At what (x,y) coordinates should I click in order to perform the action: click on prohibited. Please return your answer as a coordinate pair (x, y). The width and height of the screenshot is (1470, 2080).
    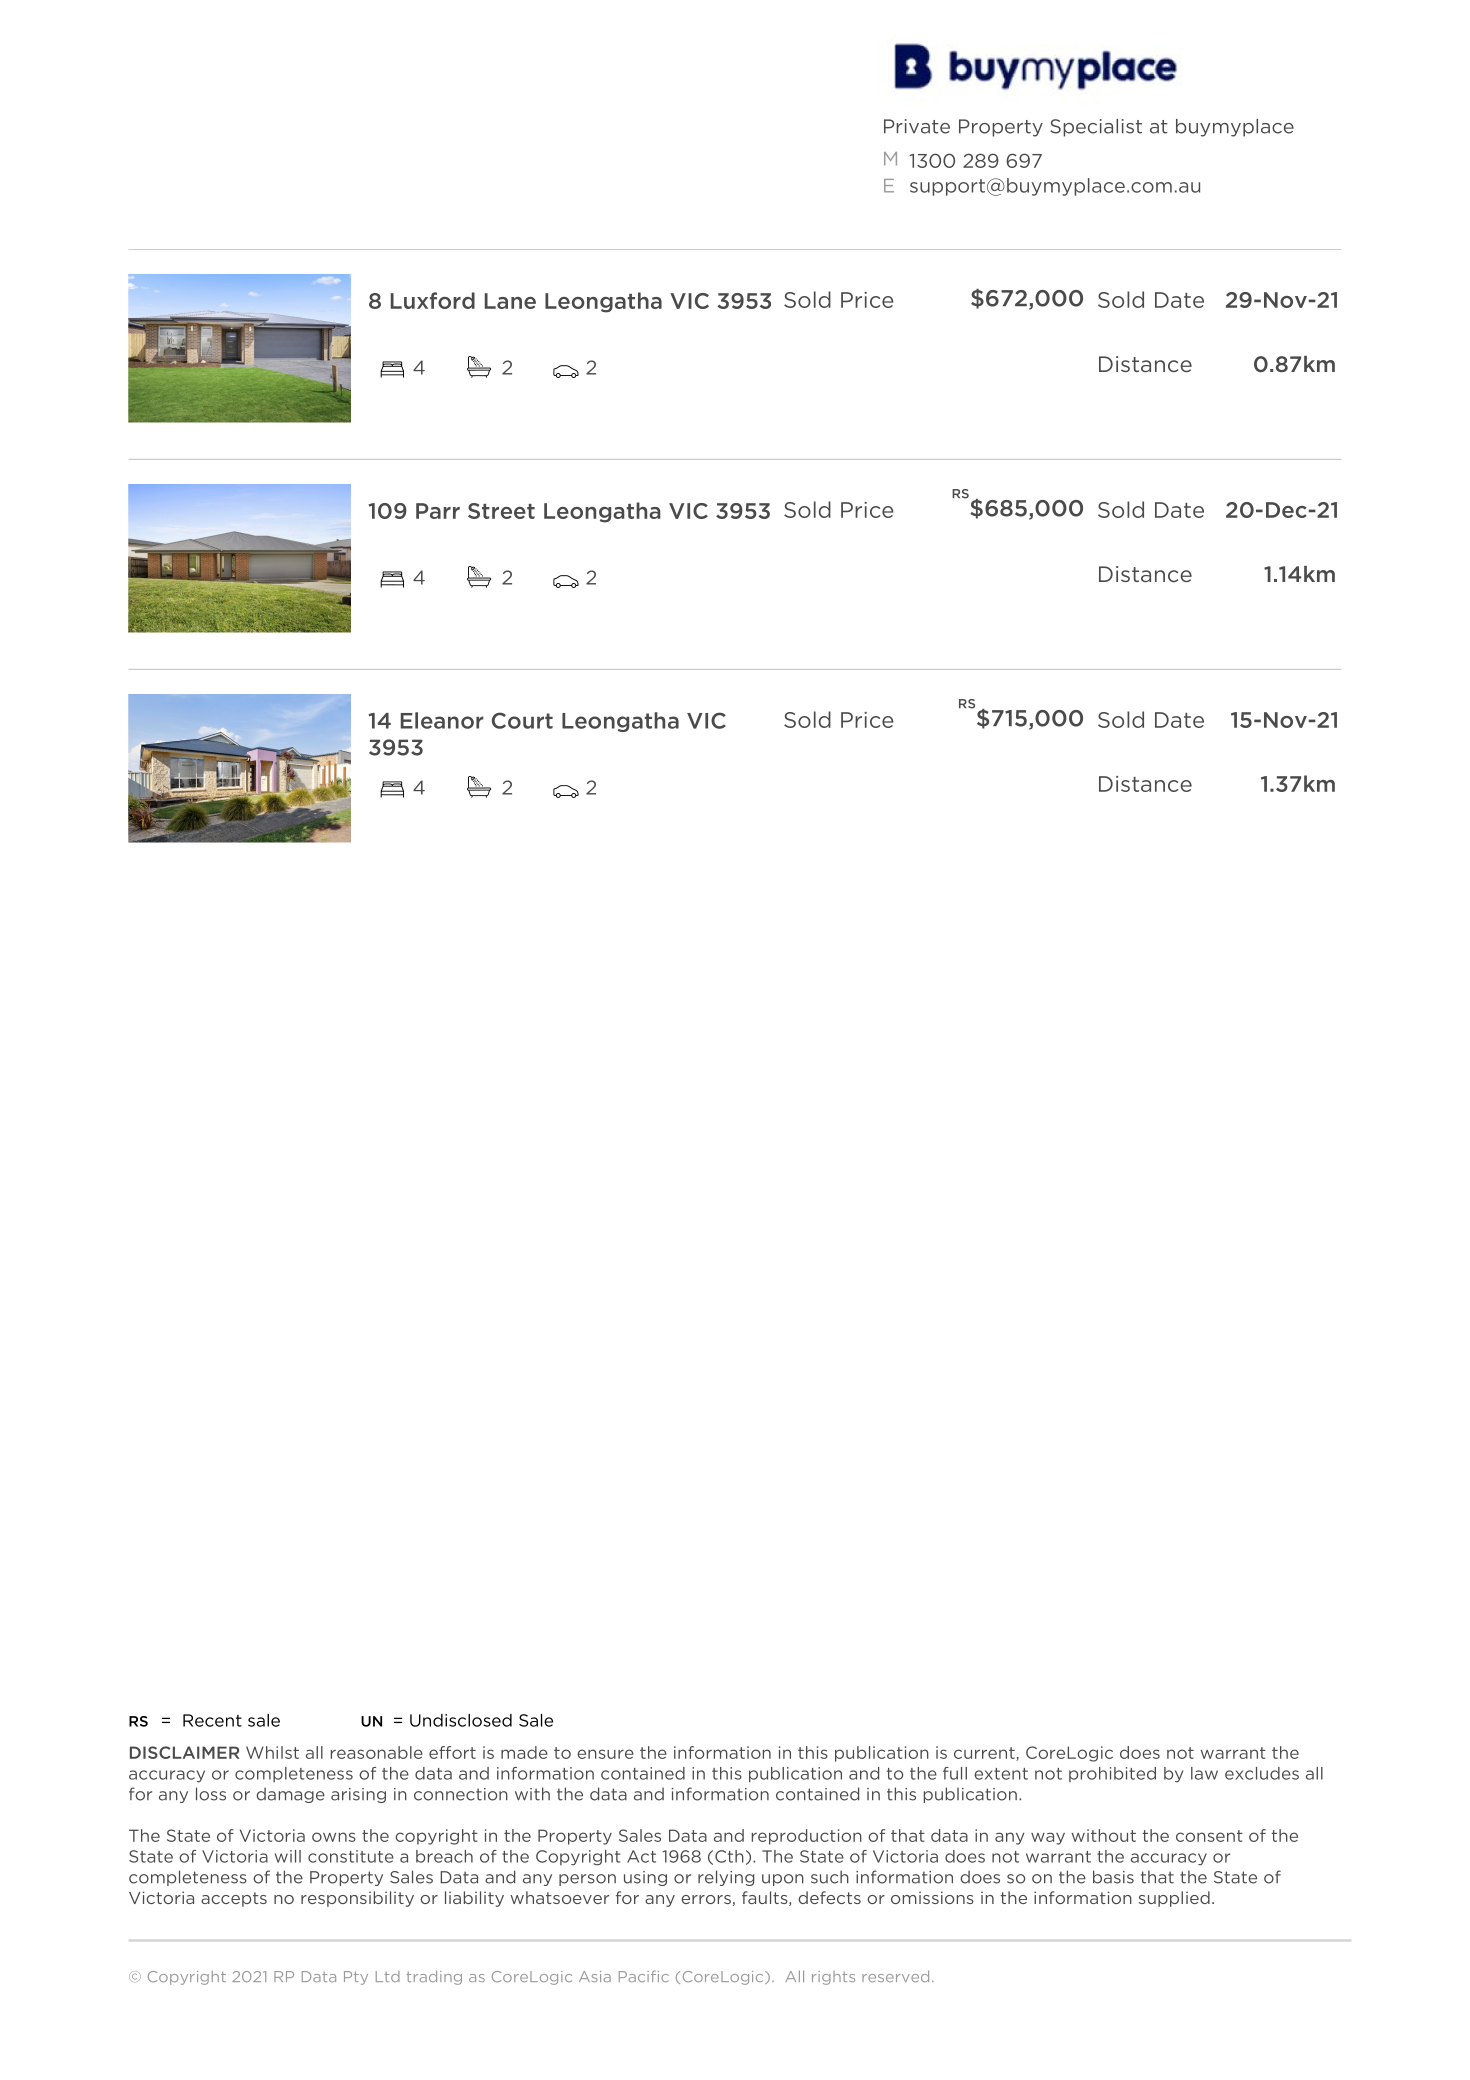
    Looking at the image, I should click on (1112, 1774).
